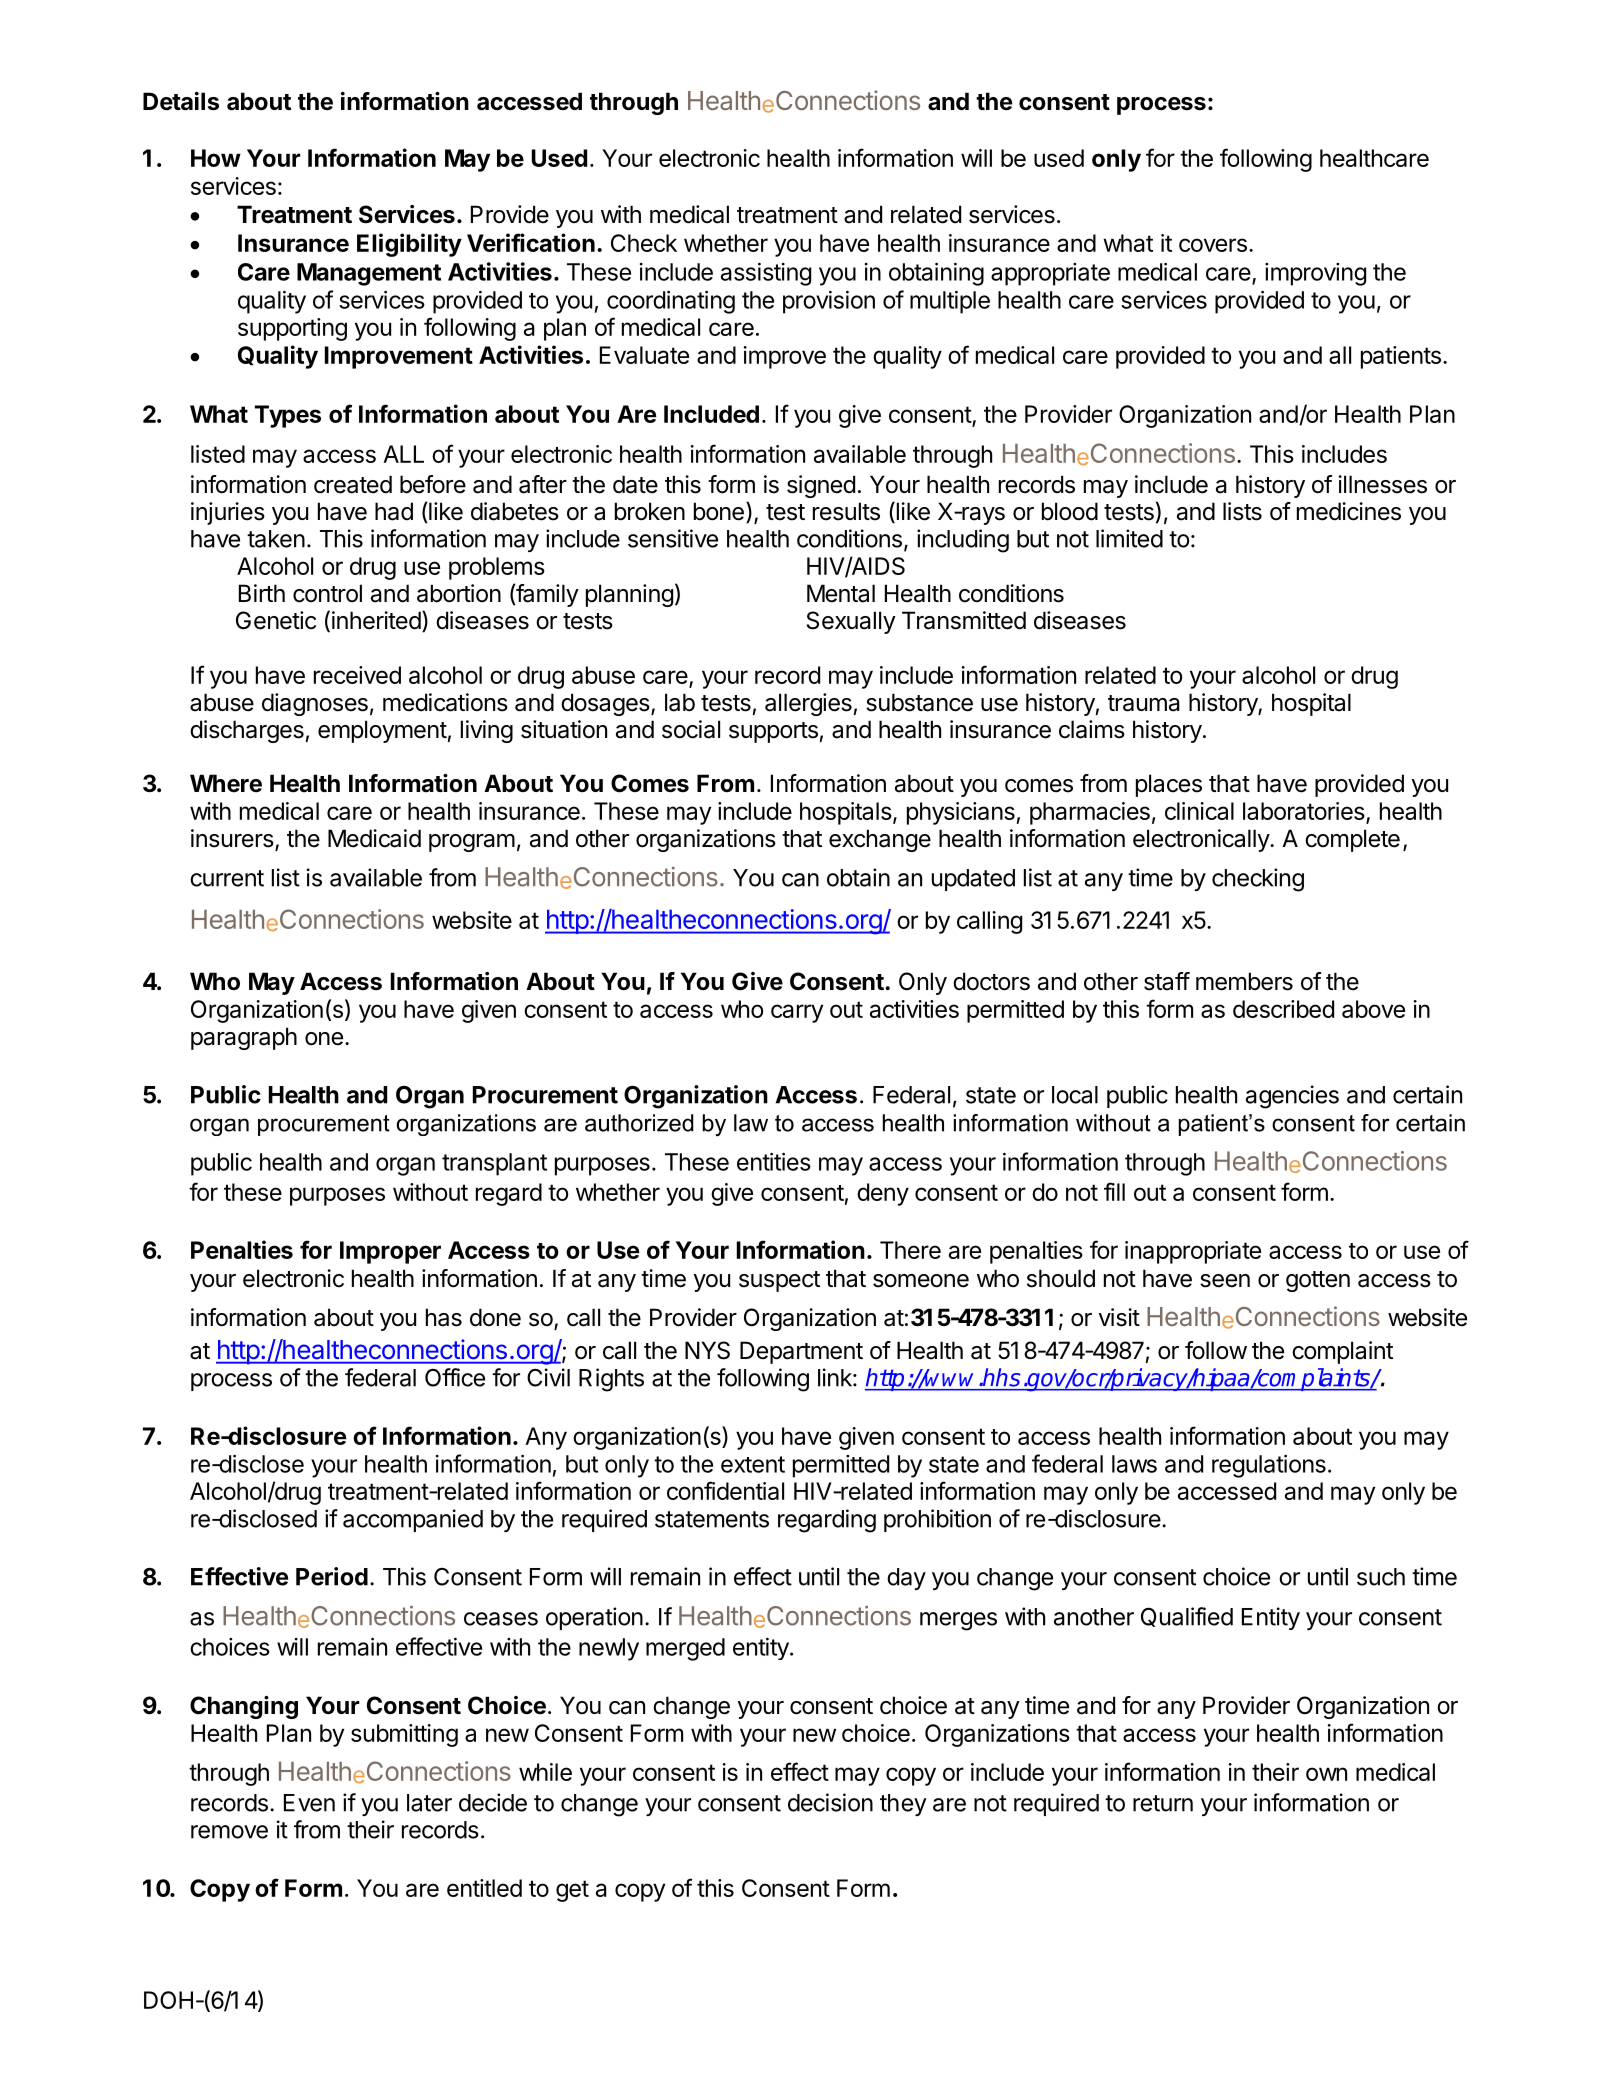 The height and width of the page is (2084, 1610). Describe the element at coordinates (244, 1038) in the page. I see `paragraph` at that location.
